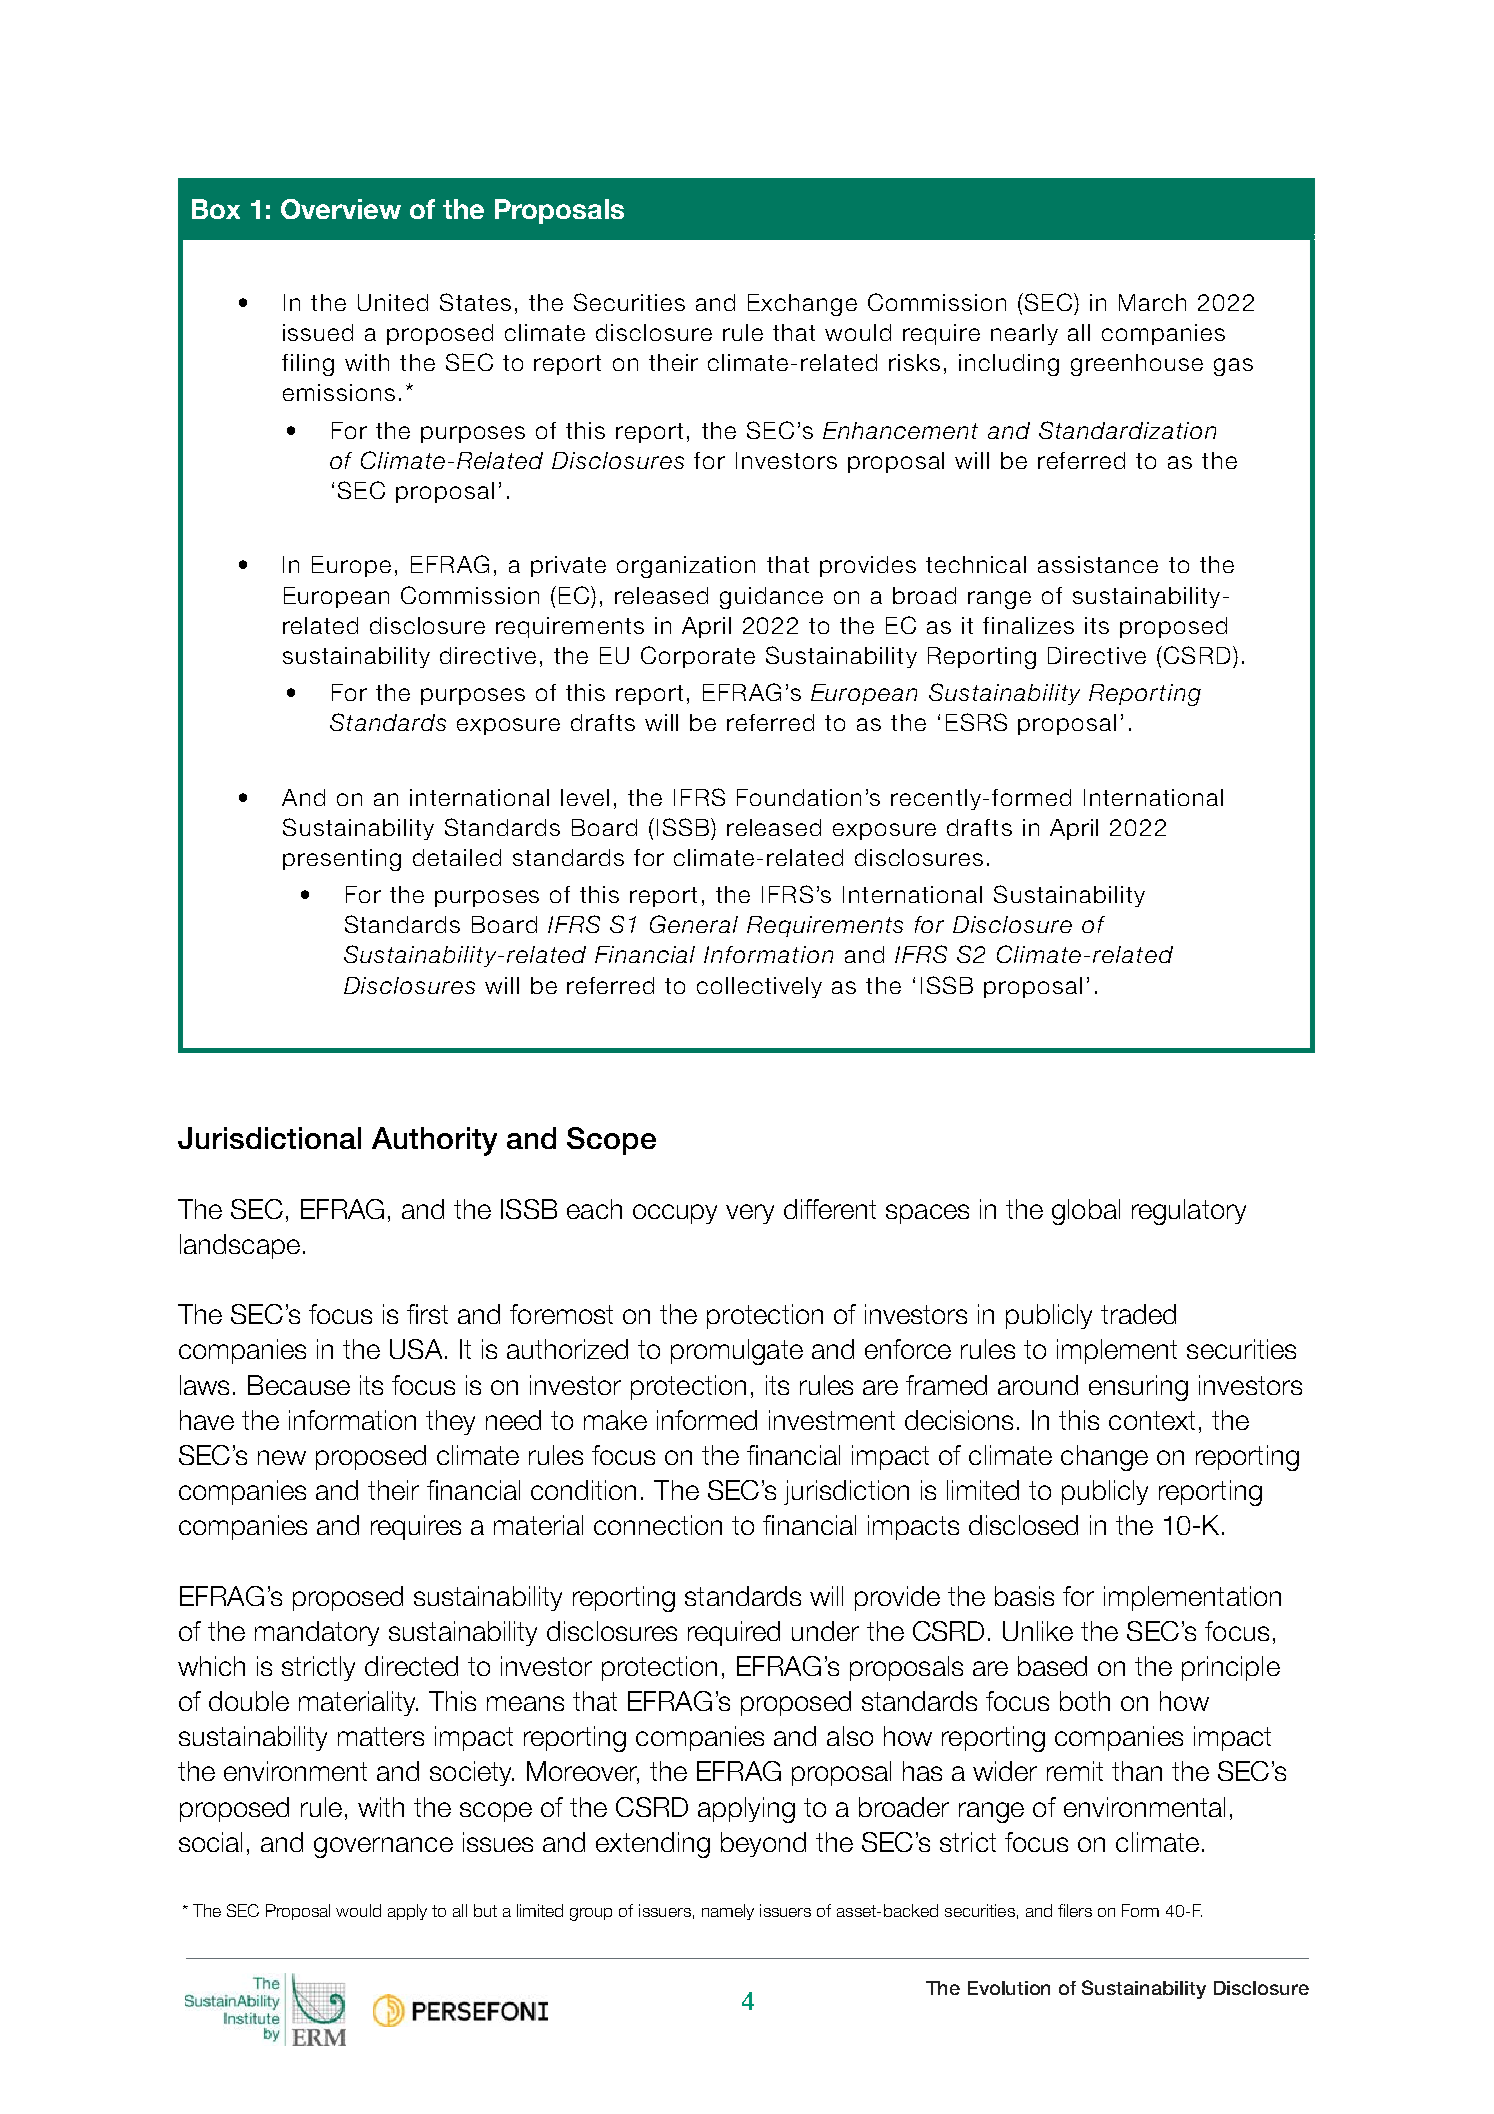 The image size is (1494, 2114). Describe the element at coordinates (282, 1457) in the image. I see `new` at that location.
